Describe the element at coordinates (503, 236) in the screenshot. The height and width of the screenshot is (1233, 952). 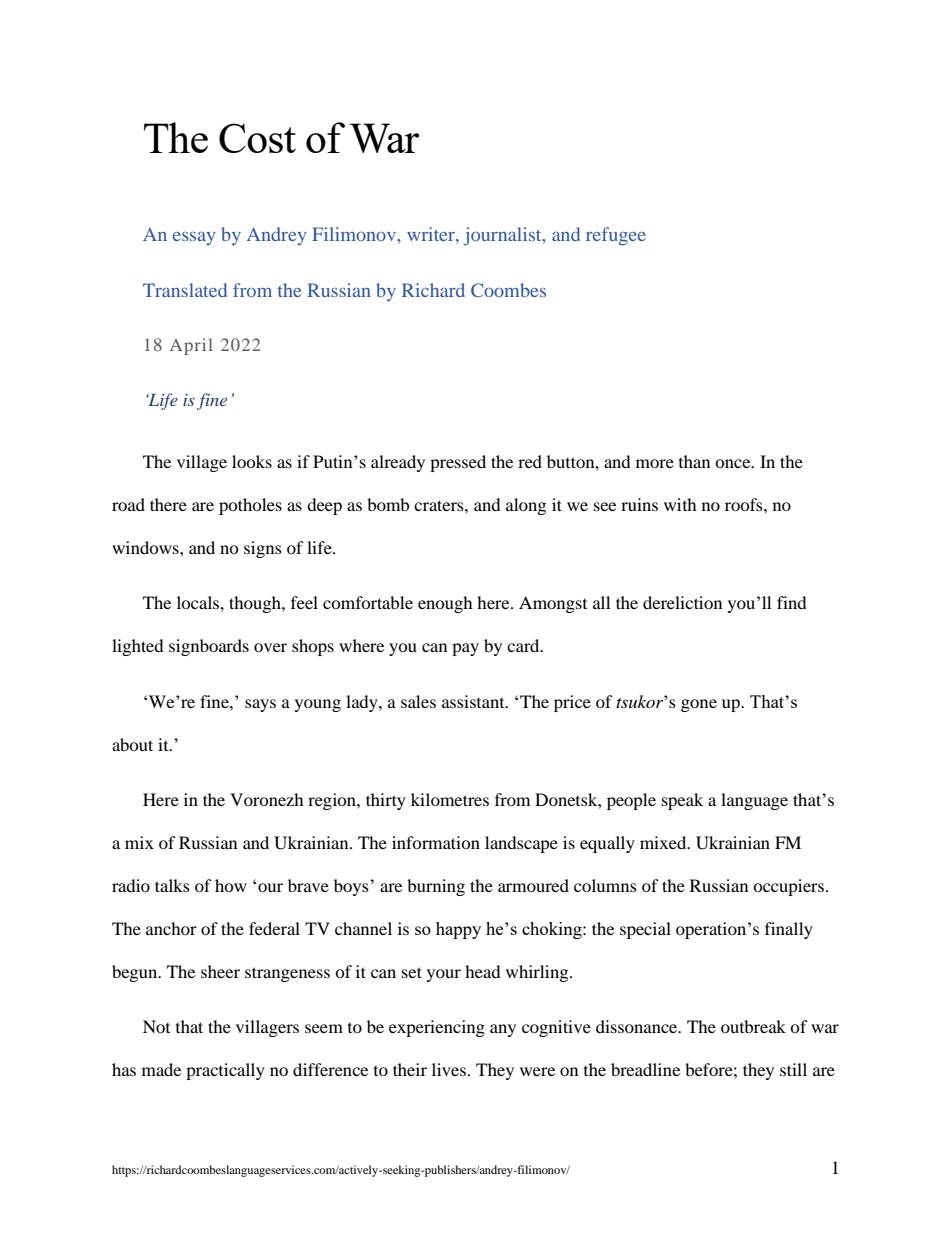
I see `journalist` at that location.
